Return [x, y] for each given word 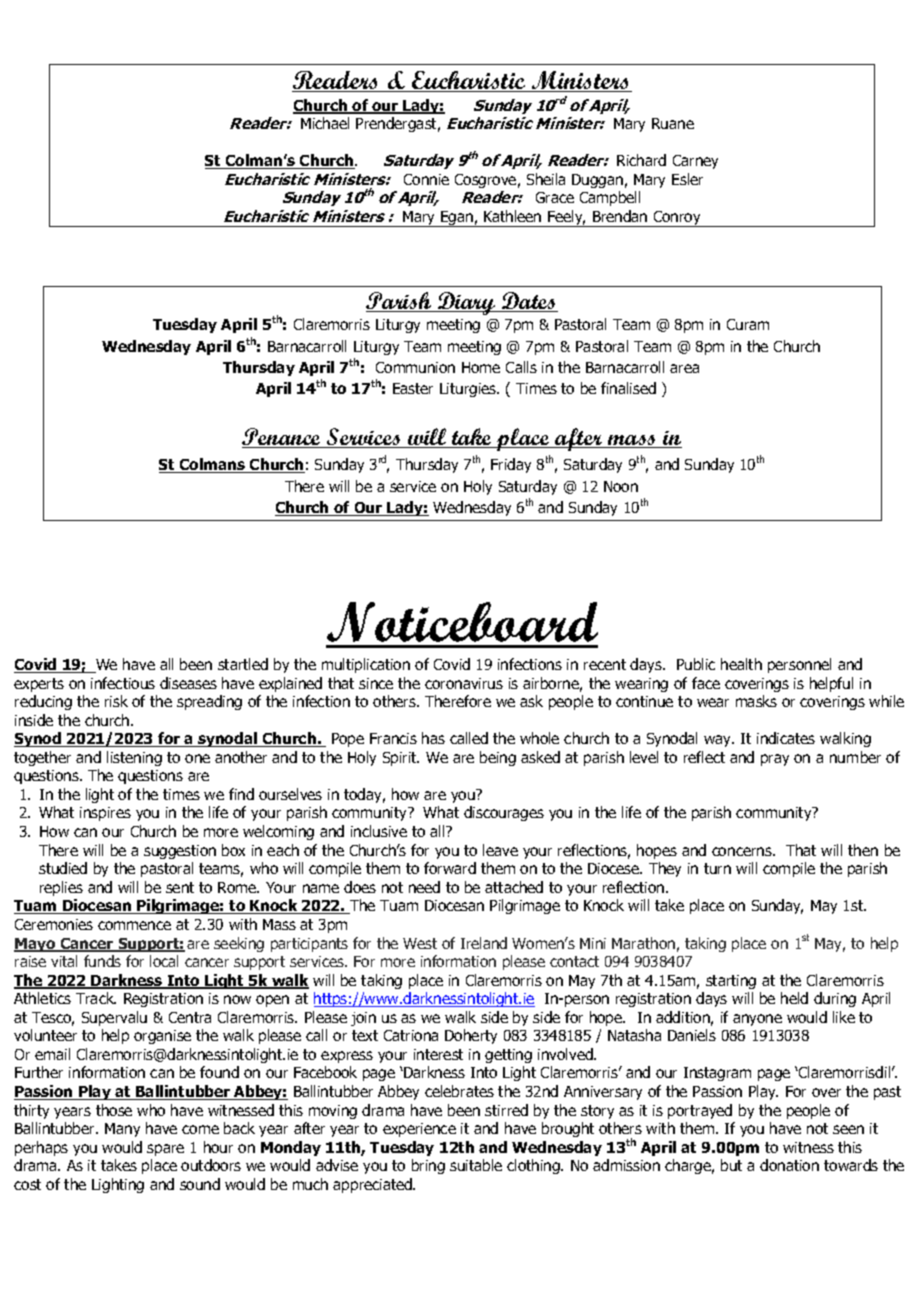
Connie [426, 179]
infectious [123, 683]
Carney [695, 162]
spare [165, 1150]
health [741, 664]
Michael [325, 123]
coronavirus [464, 683]
